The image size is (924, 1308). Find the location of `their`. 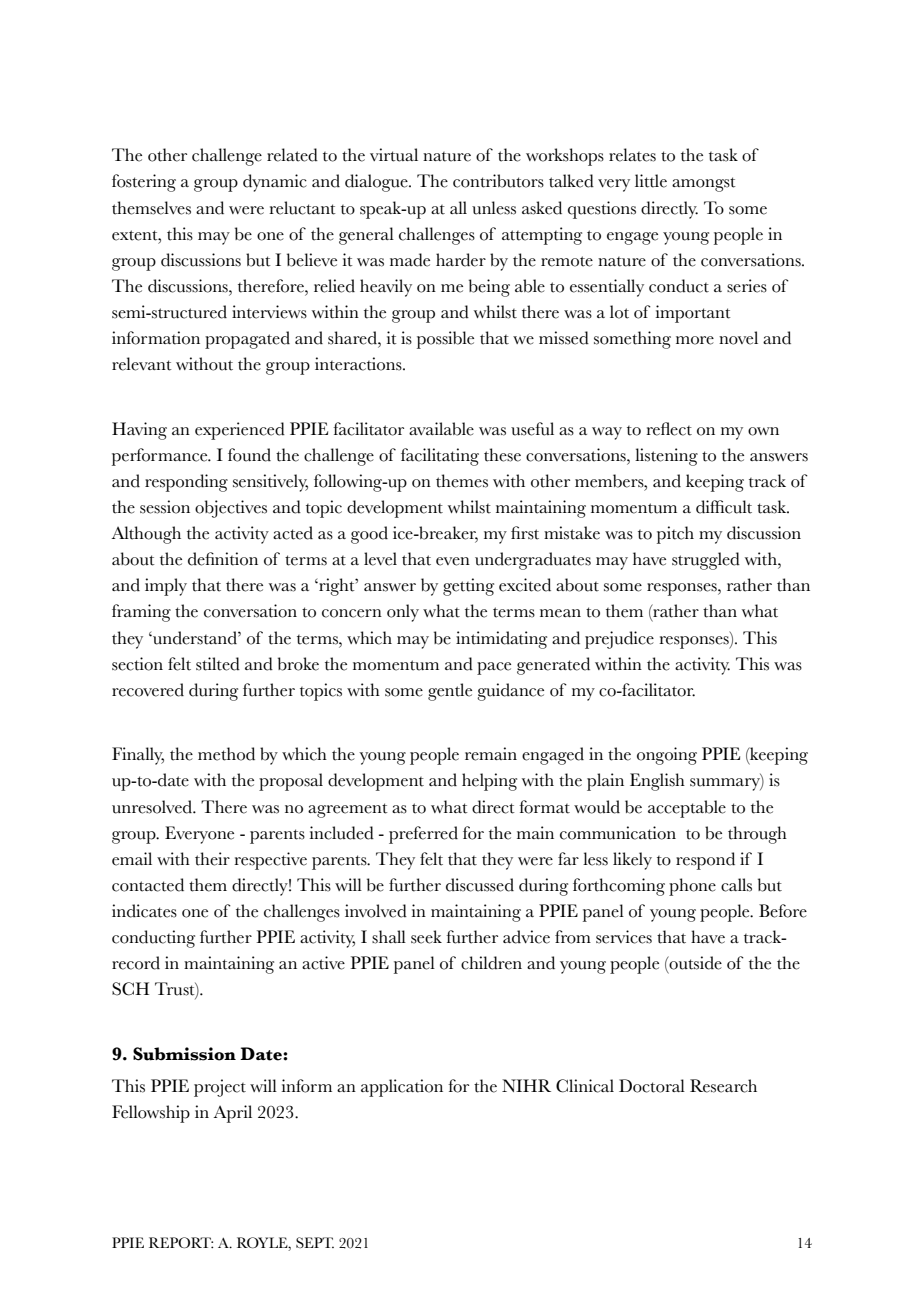

their is located at coordinates (212, 859).
